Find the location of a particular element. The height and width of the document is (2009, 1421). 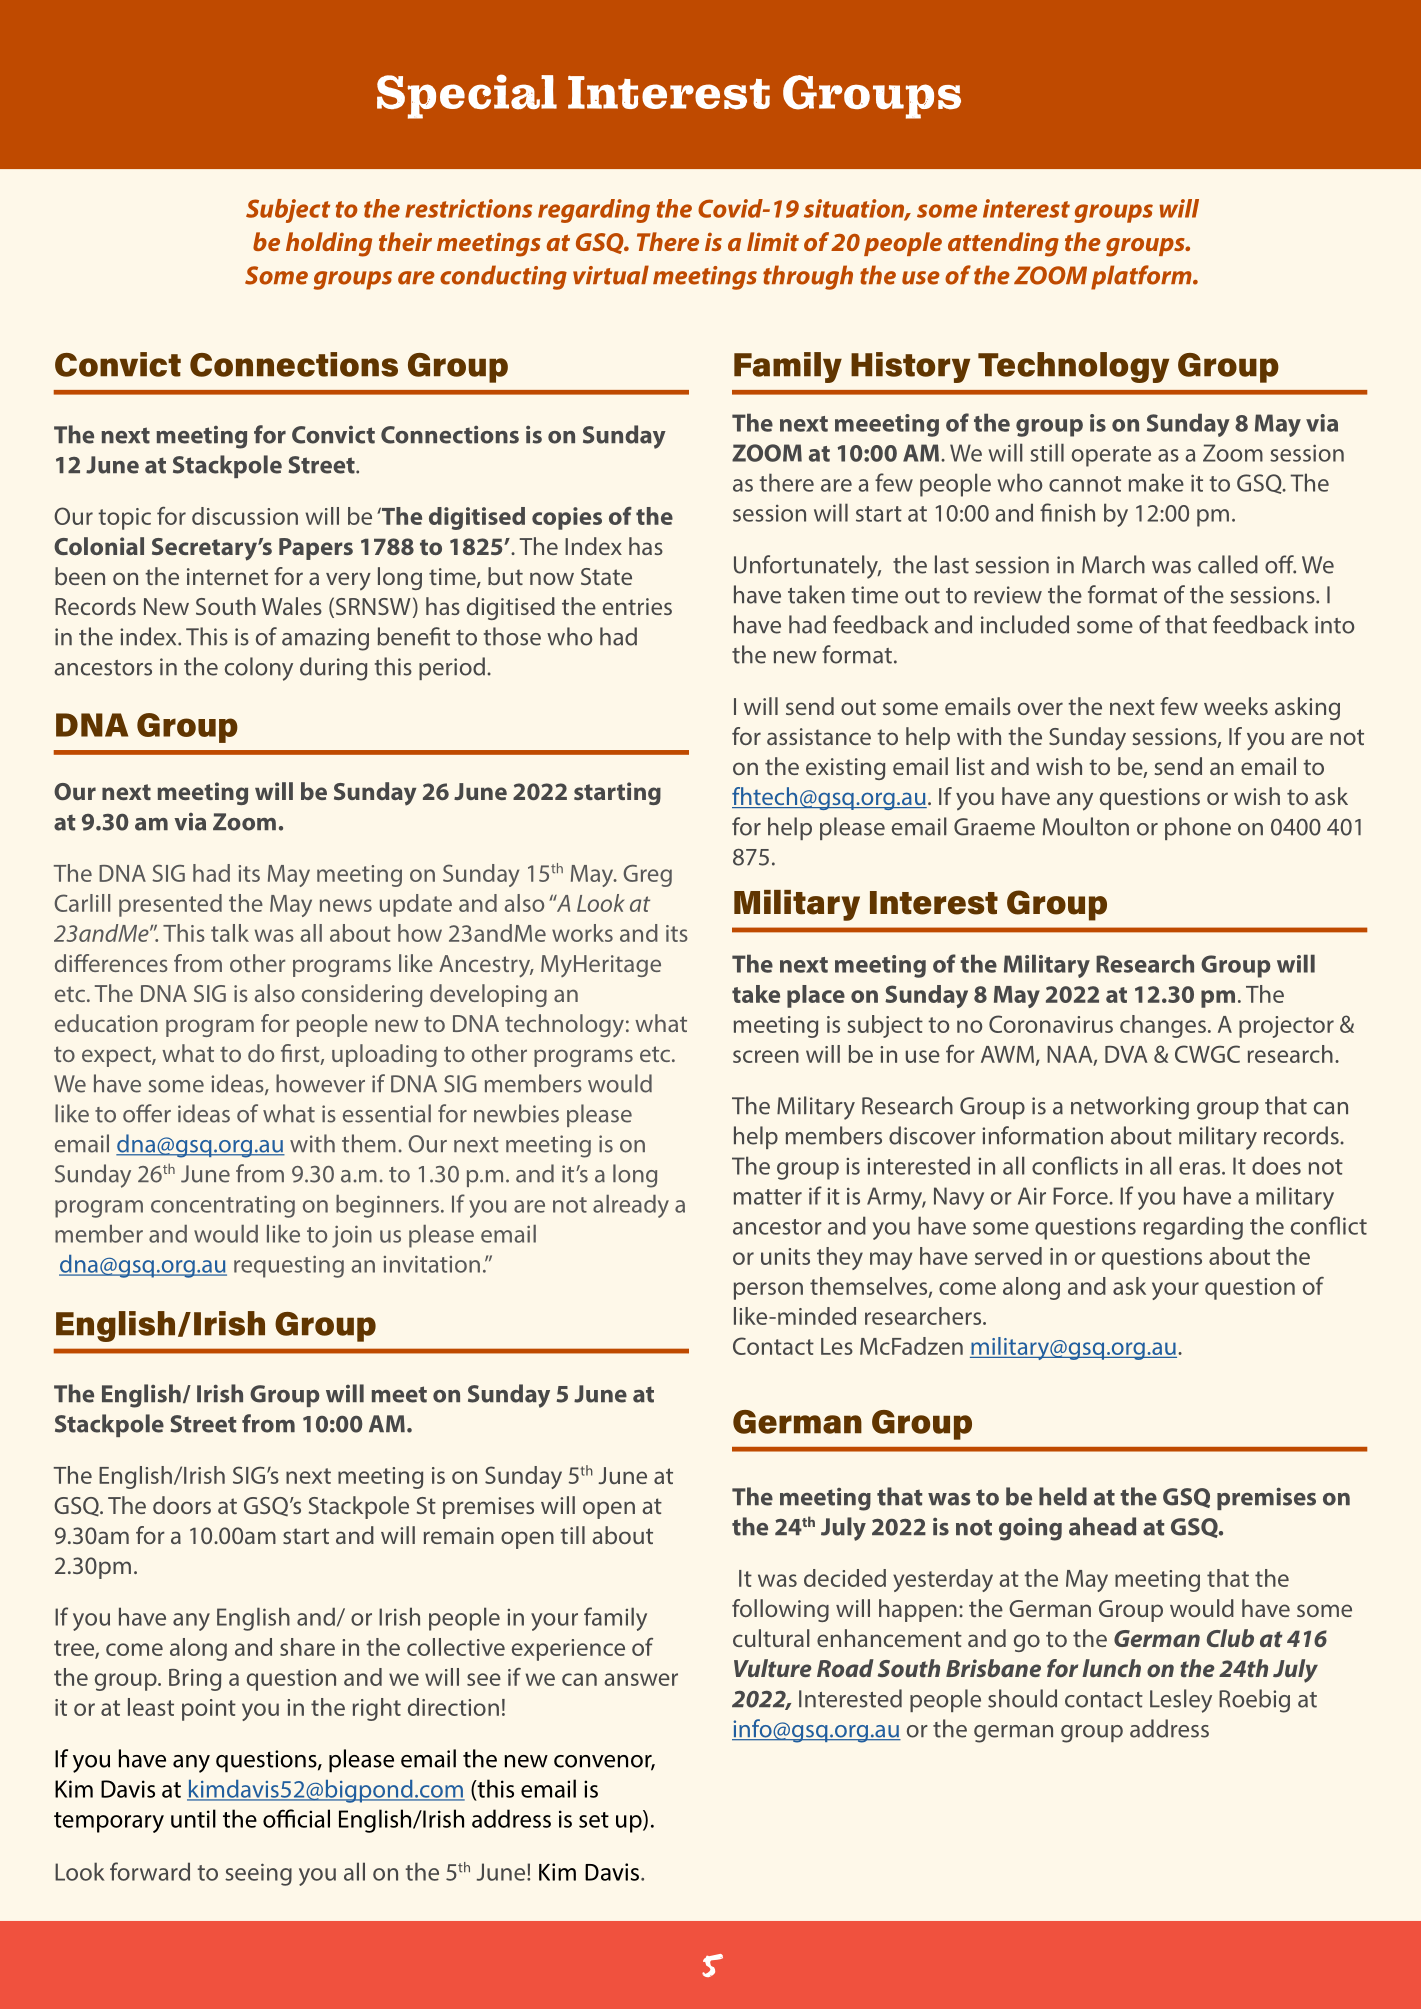

until is located at coordinates (193, 1818).
